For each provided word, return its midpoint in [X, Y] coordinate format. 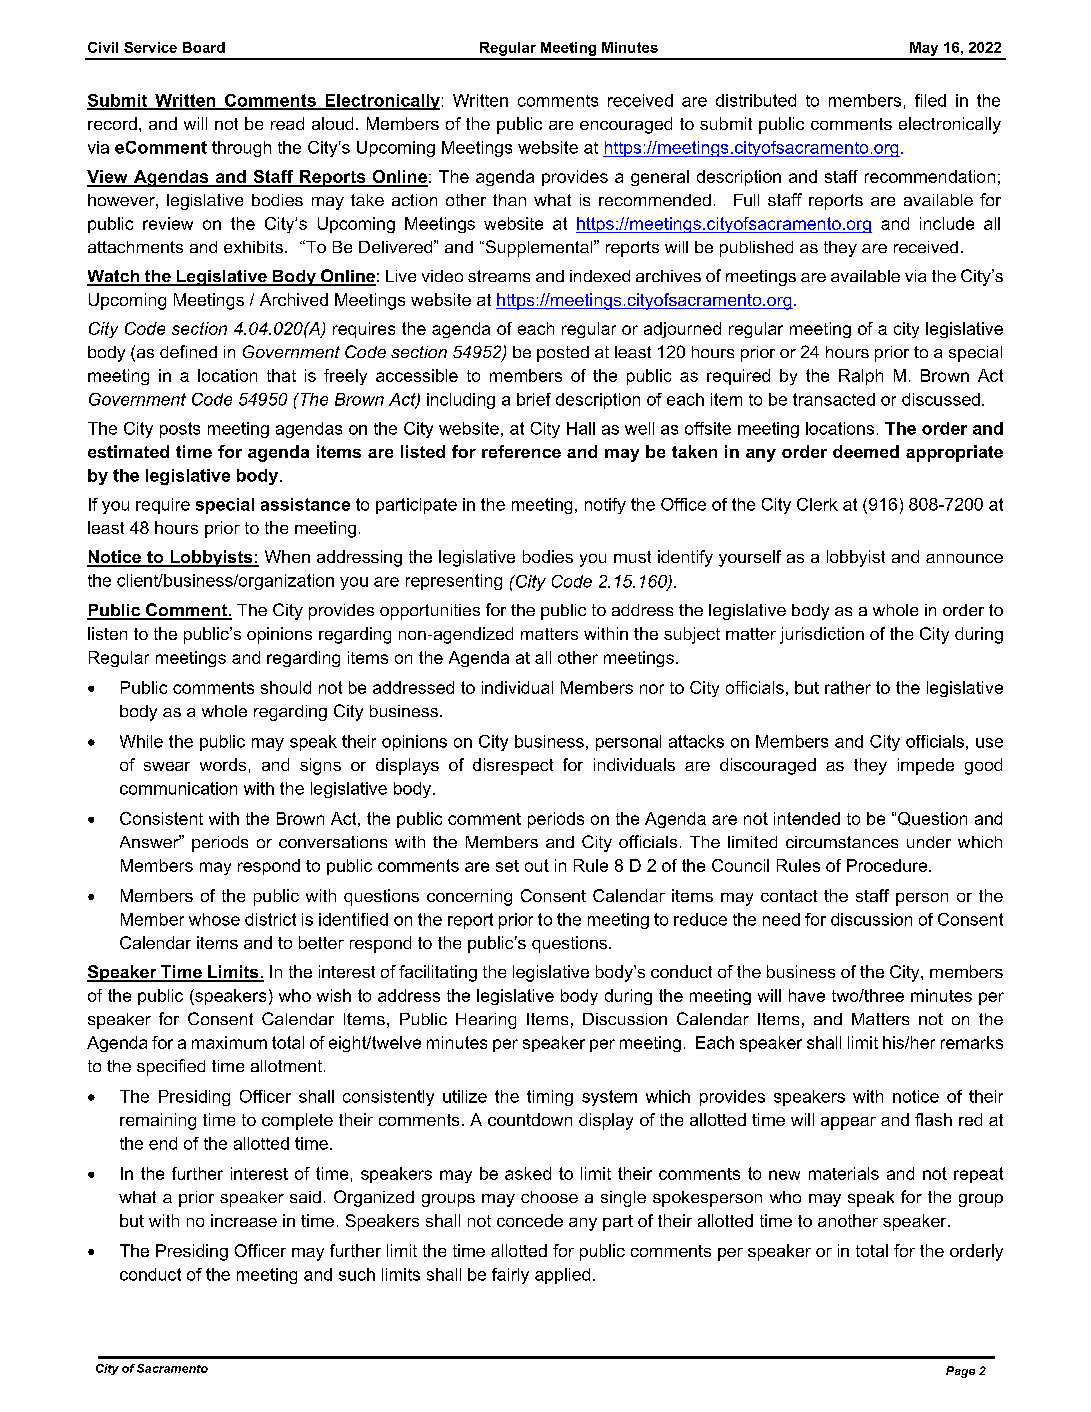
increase [244, 1220]
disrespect [513, 766]
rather [848, 687]
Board [204, 47]
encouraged [626, 125]
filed [930, 100]
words [223, 764]
